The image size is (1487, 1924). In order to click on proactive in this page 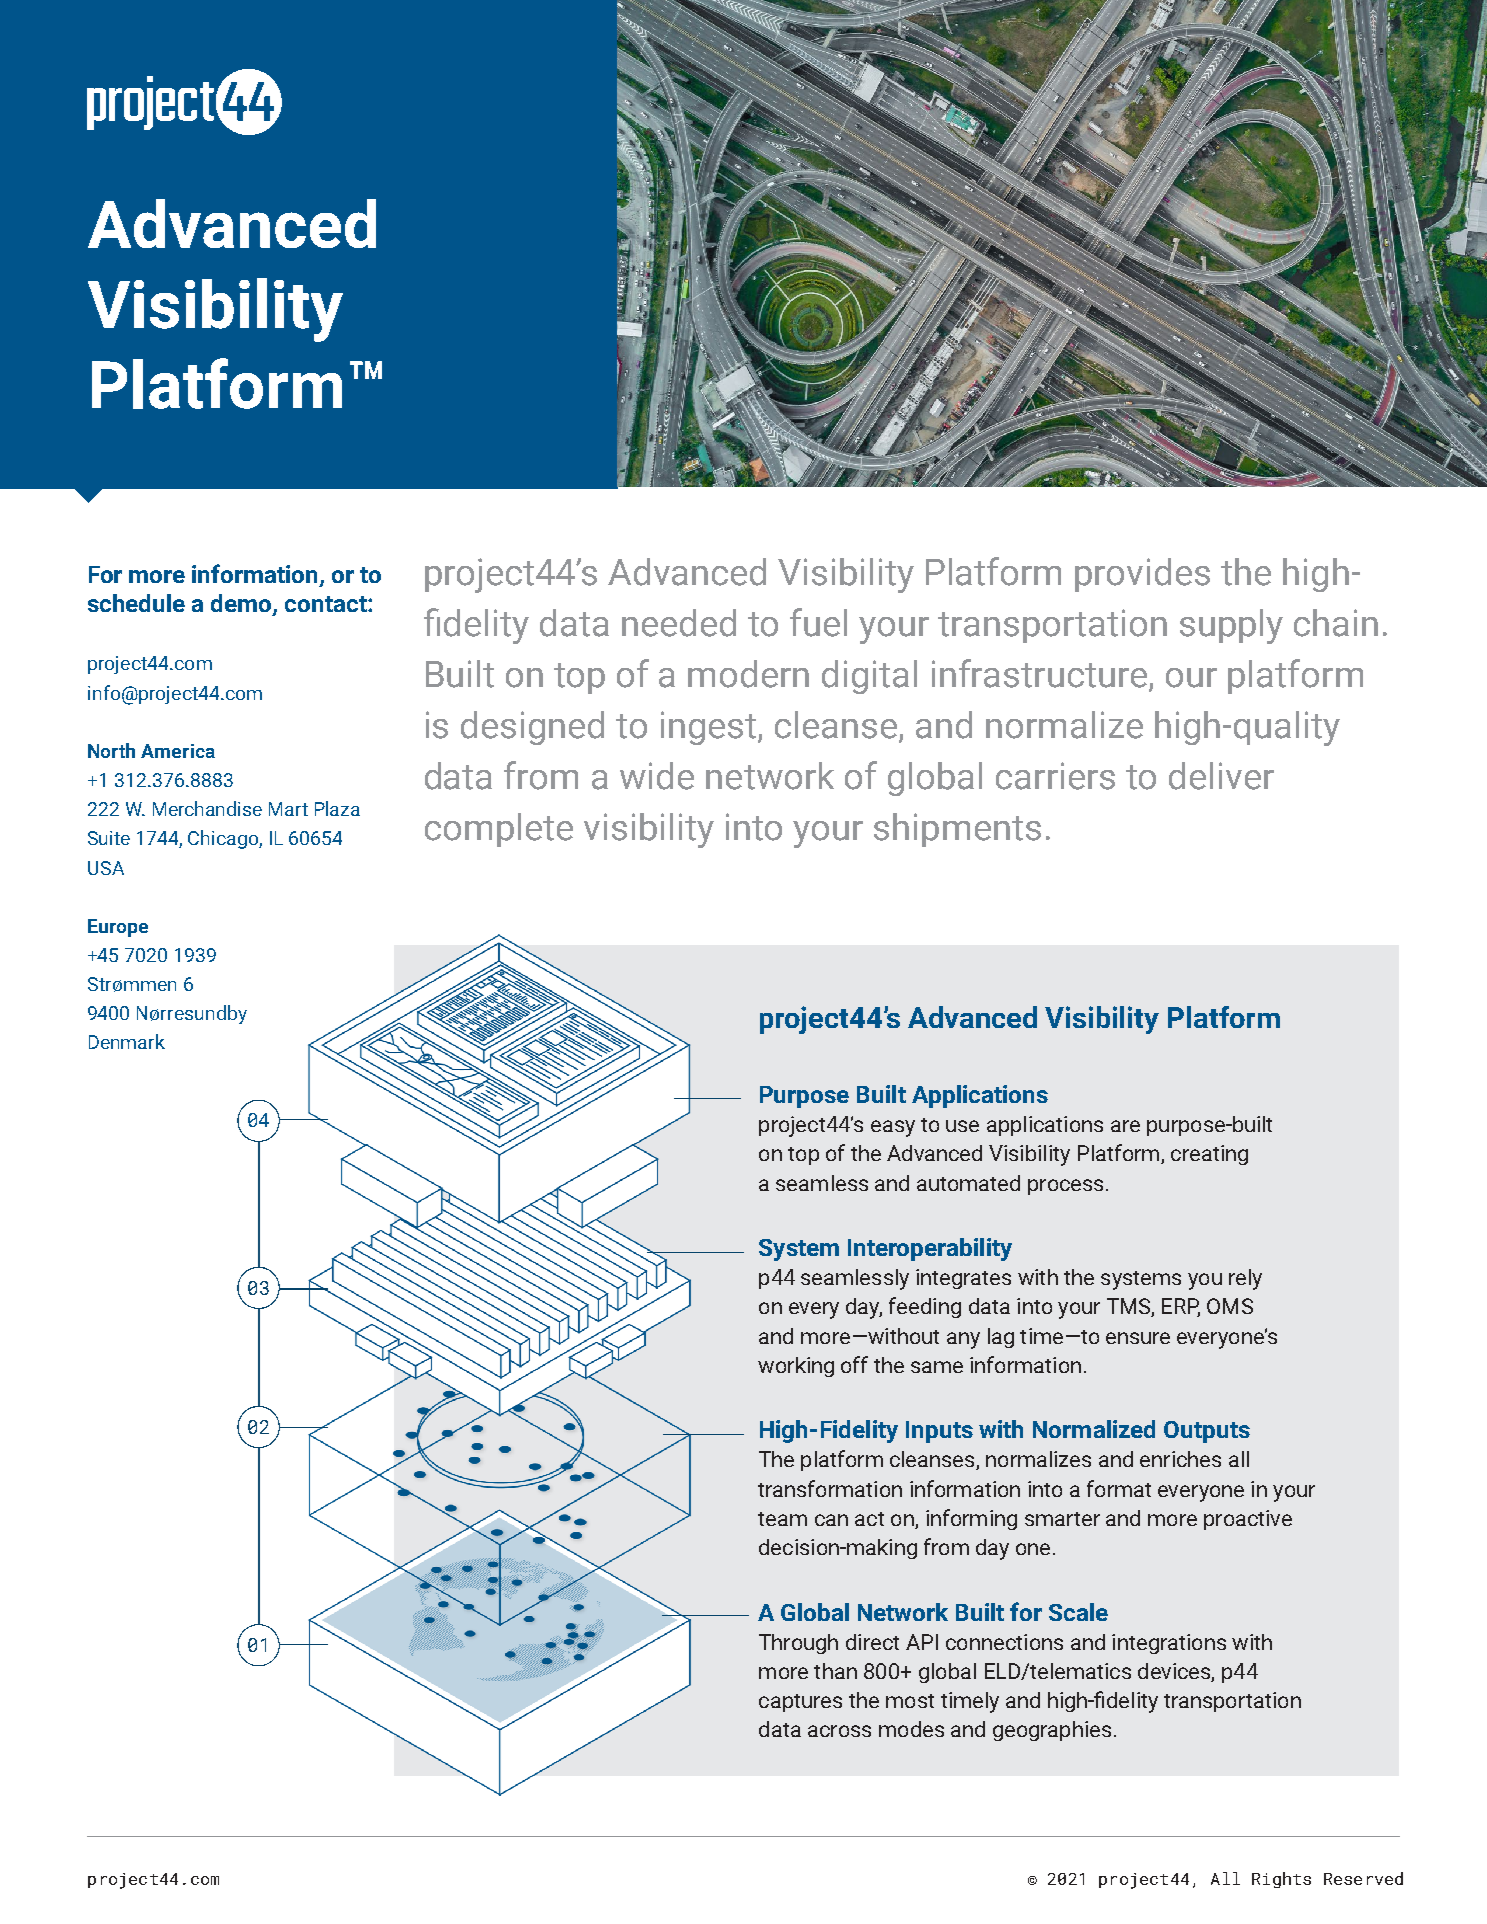, I will do `click(1248, 1520)`.
